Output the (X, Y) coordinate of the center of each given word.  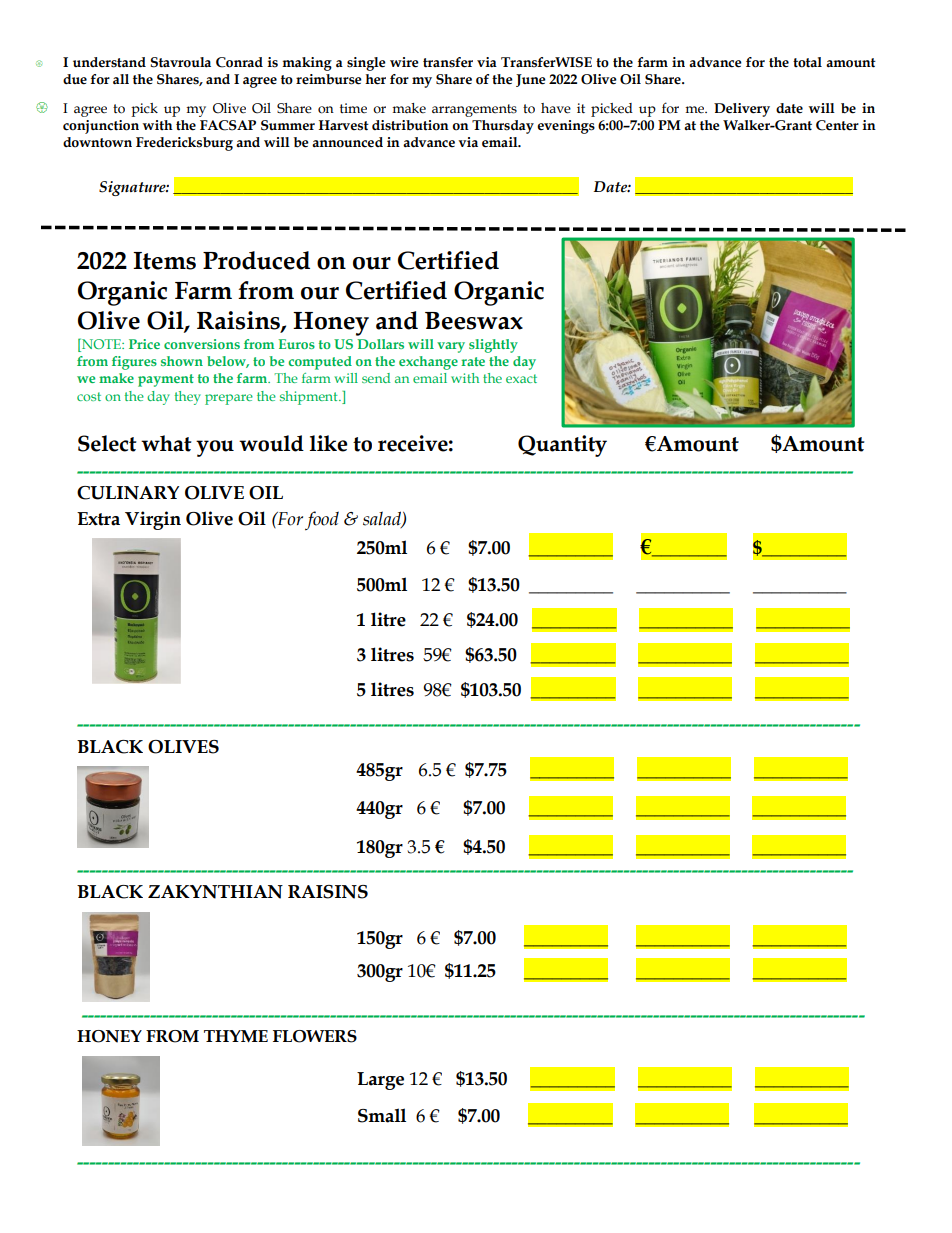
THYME (236, 1036)
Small (382, 1115)
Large (380, 1081)
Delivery (742, 110)
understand (109, 62)
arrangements (474, 110)
